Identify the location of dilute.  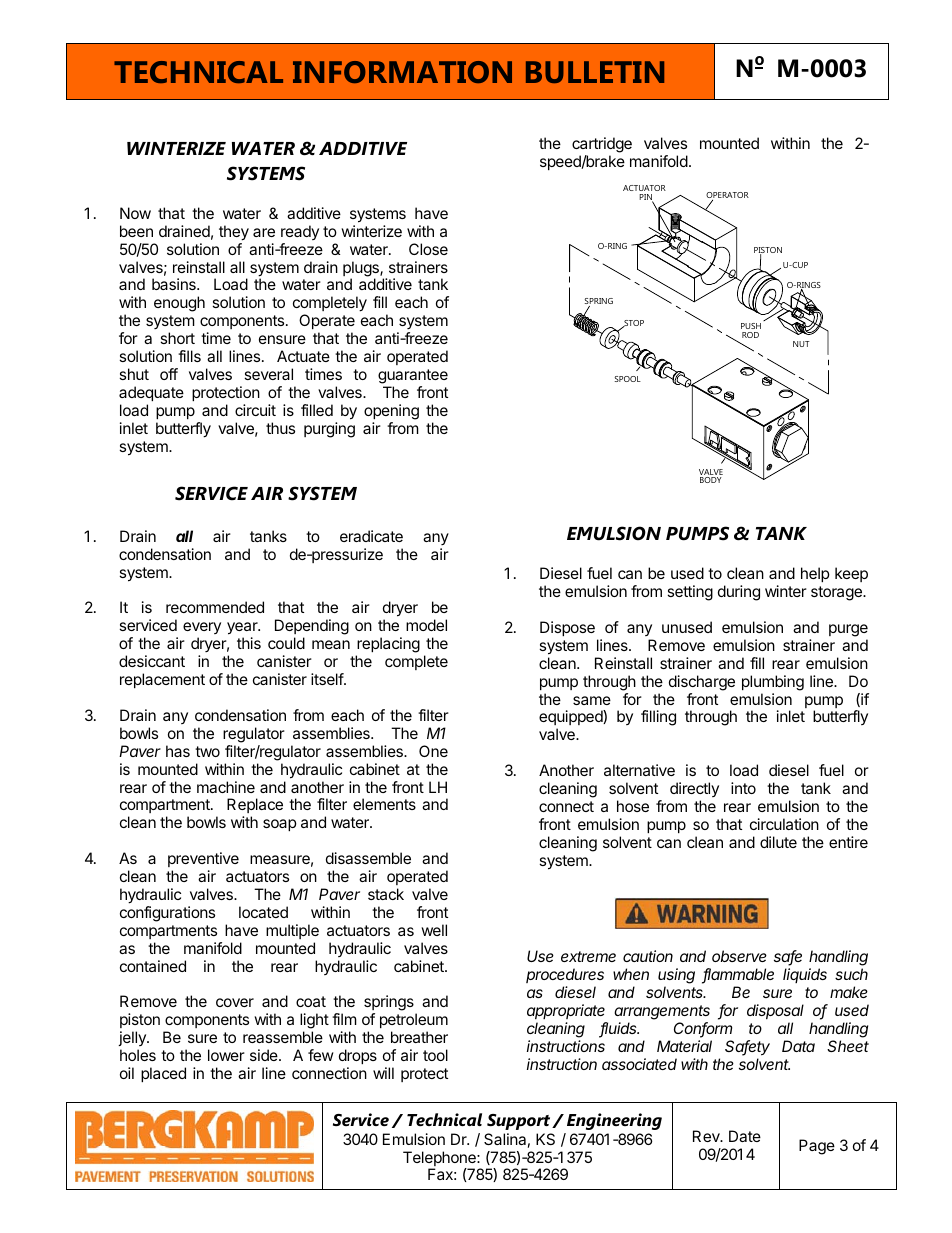
(778, 842).
